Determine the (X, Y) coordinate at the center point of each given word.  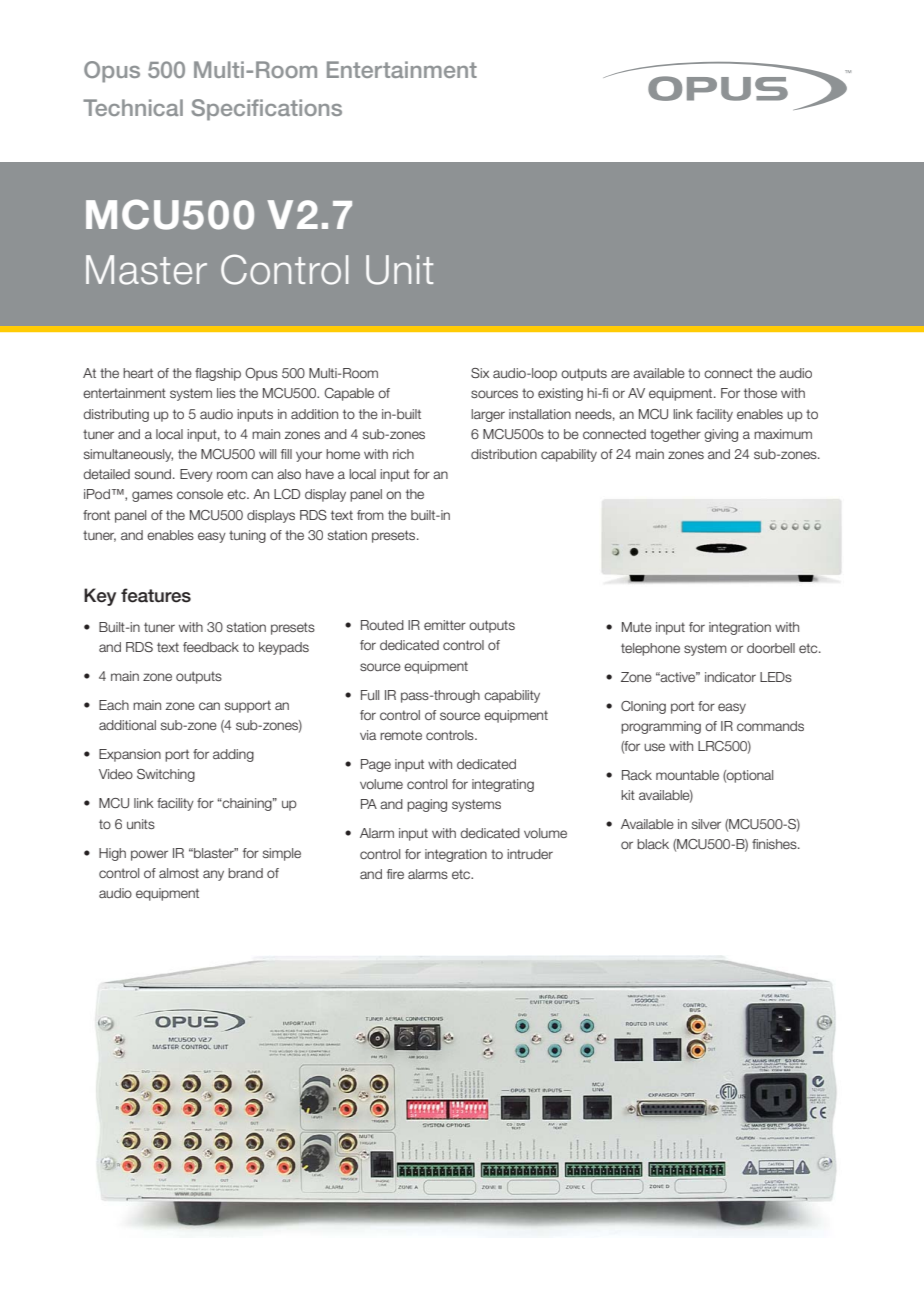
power (149, 855)
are (620, 374)
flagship (218, 374)
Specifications (266, 110)
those (760, 393)
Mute (637, 627)
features (156, 595)
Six (480, 373)
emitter (445, 625)
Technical (133, 107)
